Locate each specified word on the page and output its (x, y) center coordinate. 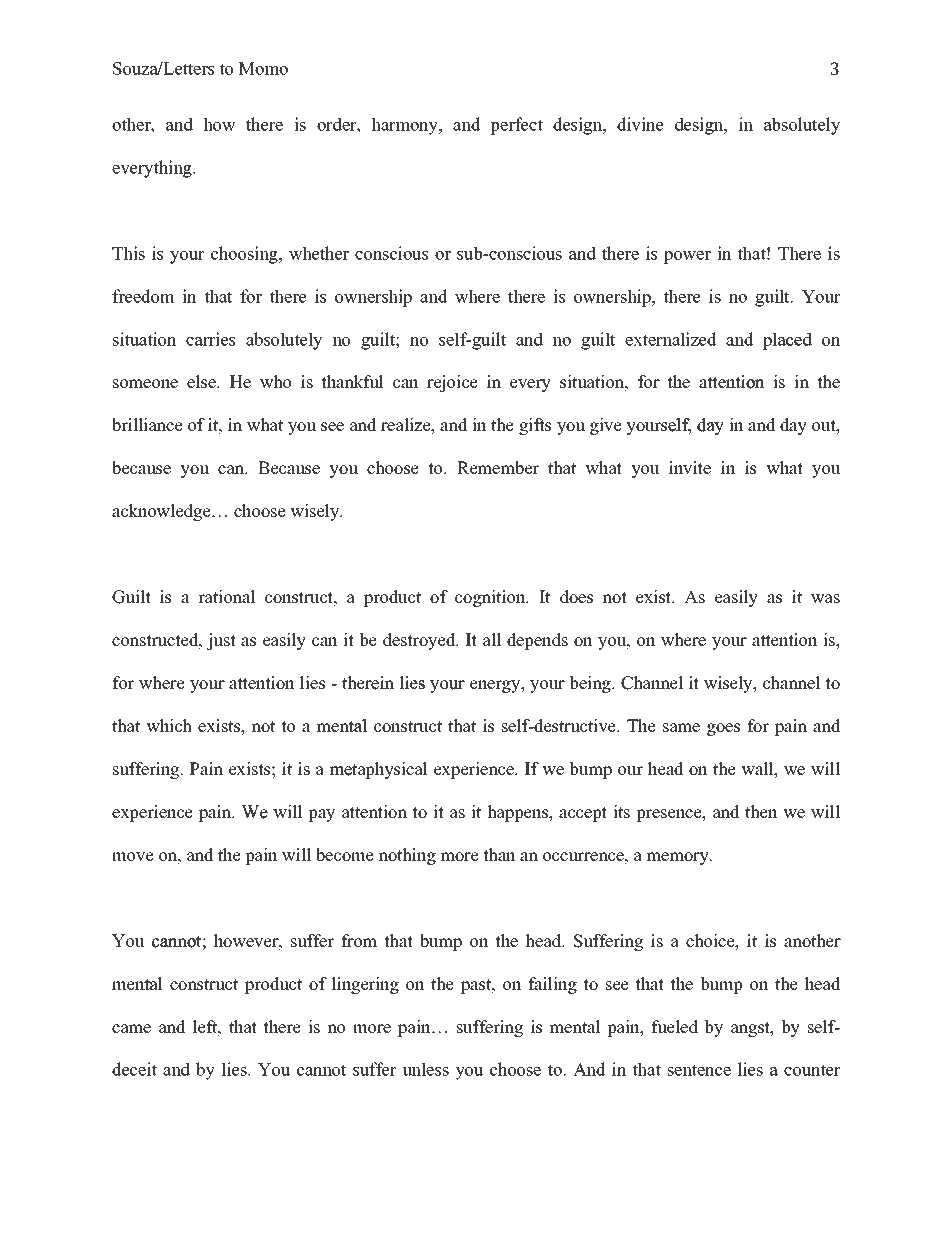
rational (227, 597)
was (825, 599)
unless (425, 1069)
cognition (491, 598)
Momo (263, 68)
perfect (516, 126)
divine (640, 124)
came (131, 1029)
